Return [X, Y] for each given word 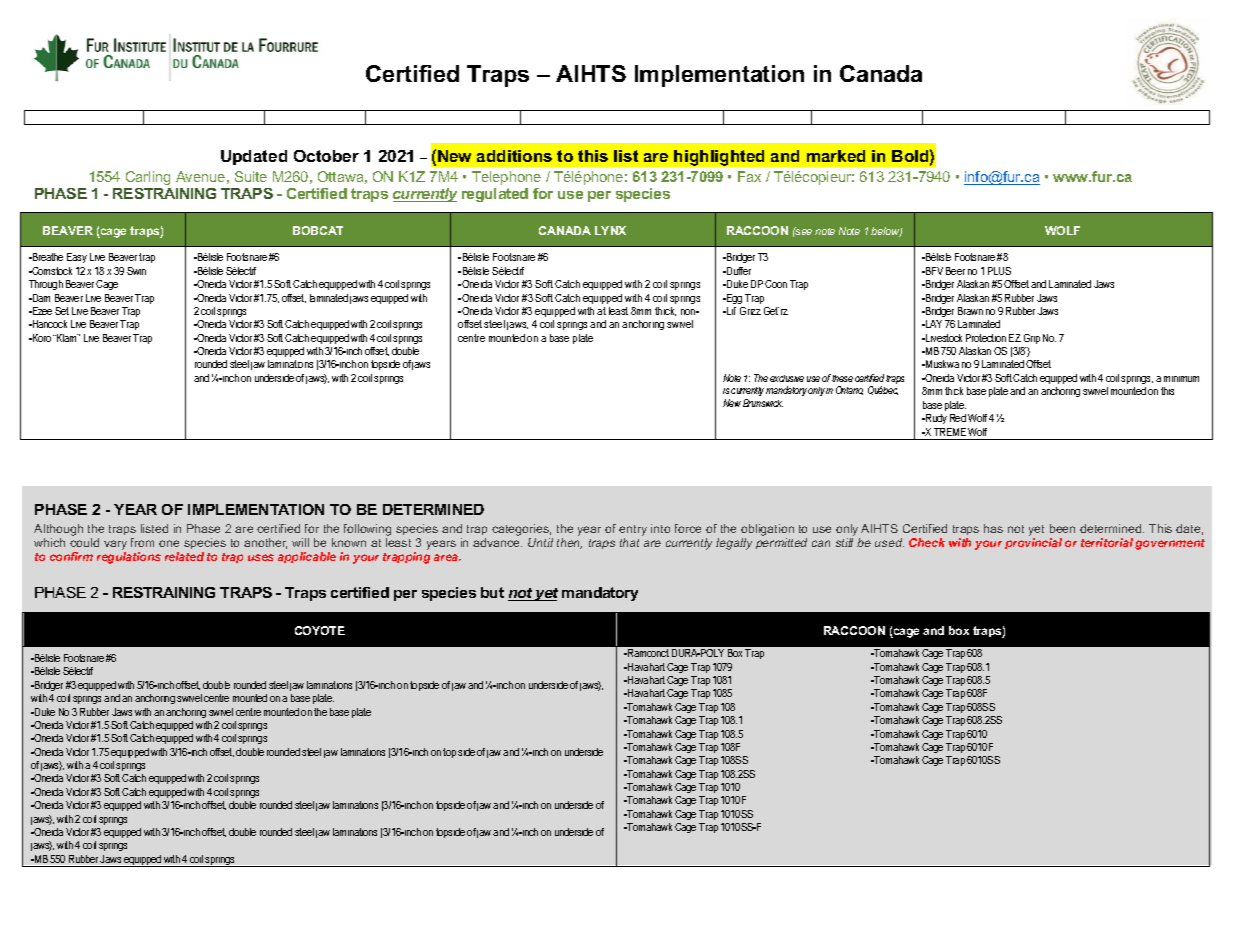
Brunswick [763, 403]
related [184, 556]
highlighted [719, 158]
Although [58, 530]
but [492, 592]
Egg [733, 299]
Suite [251, 176]
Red [958, 418]
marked [836, 156]
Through [46, 285]
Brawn [970, 311]
